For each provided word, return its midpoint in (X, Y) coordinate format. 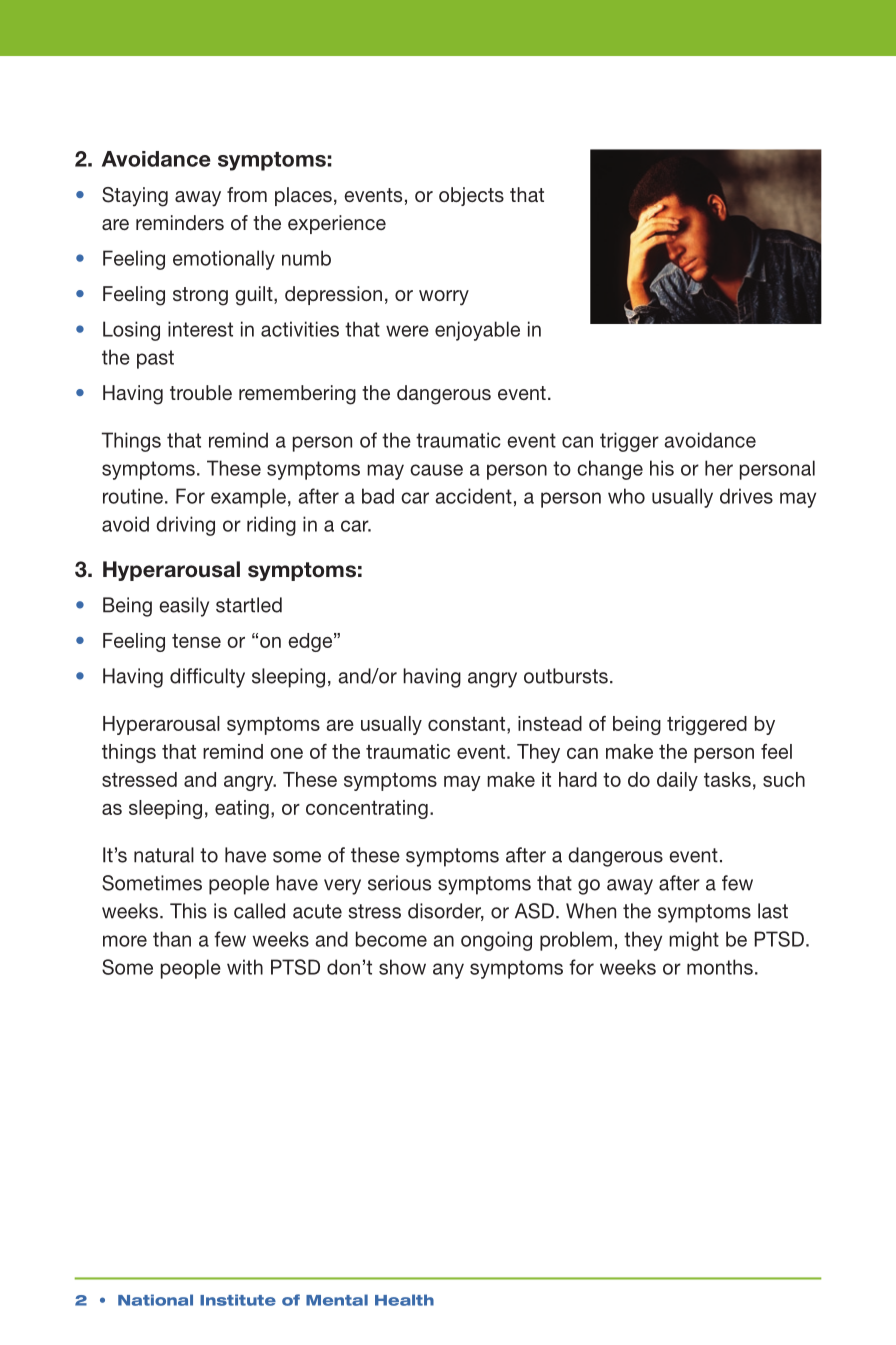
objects (471, 196)
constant (468, 725)
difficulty (207, 678)
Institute (238, 1300)
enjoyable (477, 331)
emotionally (224, 260)
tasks (727, 779)
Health (404, 1300)
